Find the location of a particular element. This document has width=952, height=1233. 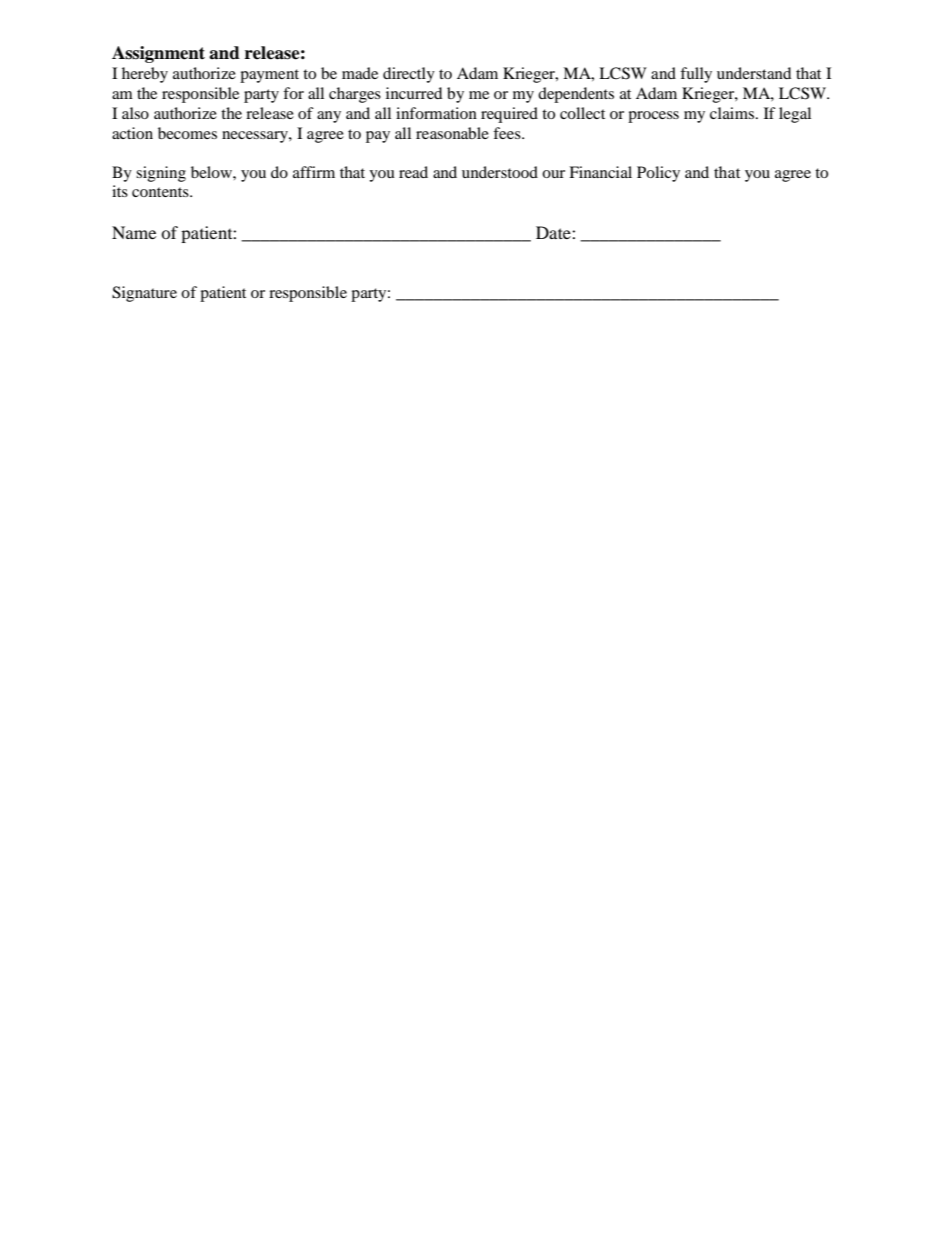

Policy is located at coordinates (658, 174).
